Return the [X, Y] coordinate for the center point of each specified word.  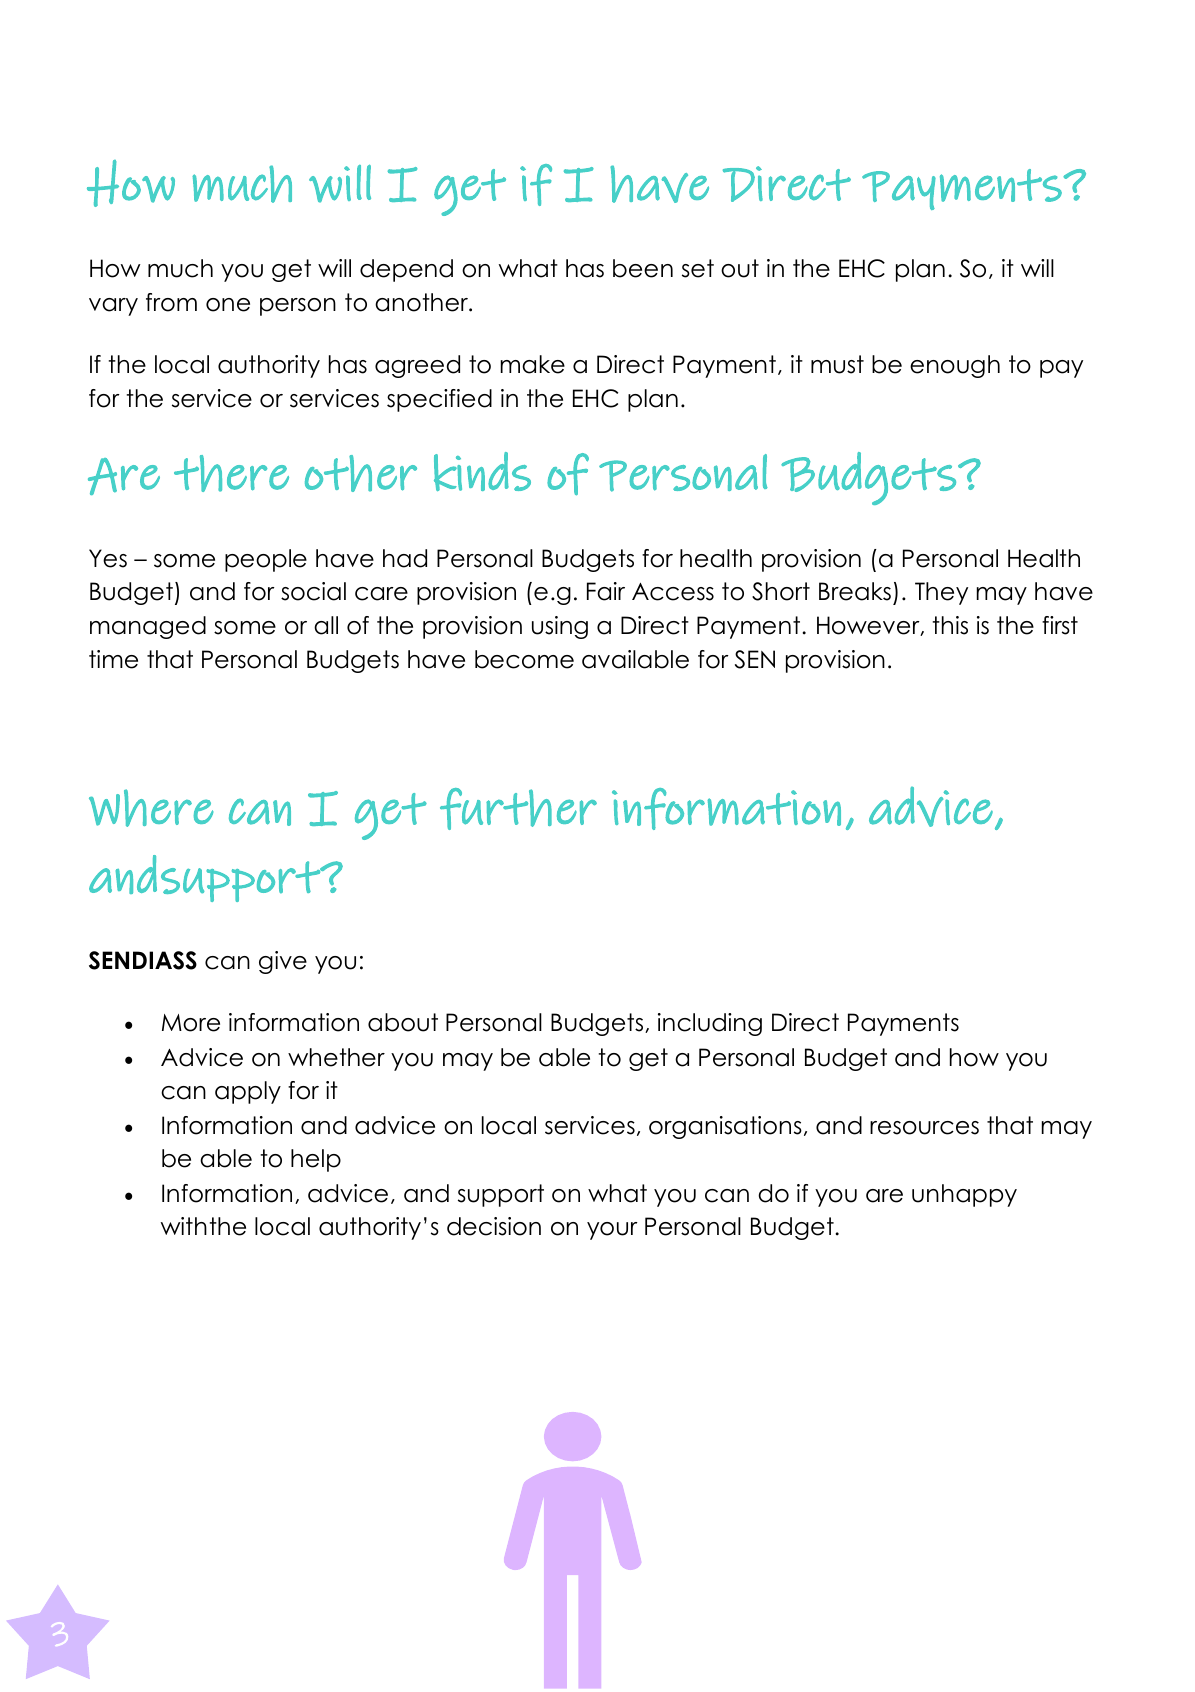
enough [955, 366]
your [612, 1231]
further [518, 809]
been [643, 268]
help [316, 1160]
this [950, 625]
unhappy [964, 1195]
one [228, 305]
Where [151, 808]
